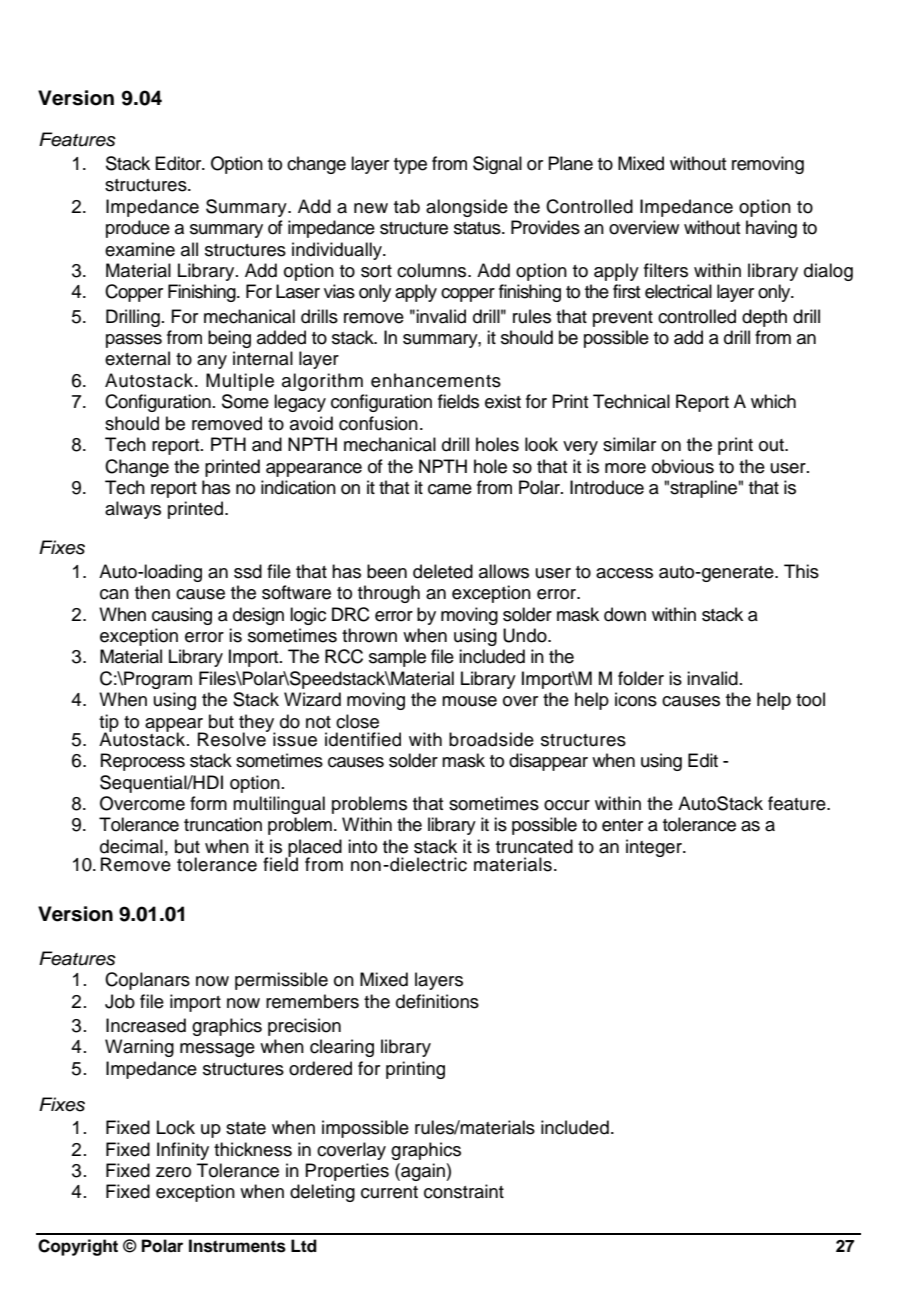  Describe the element at coordinates (771, 229) in the document. I see `having` at that location.
